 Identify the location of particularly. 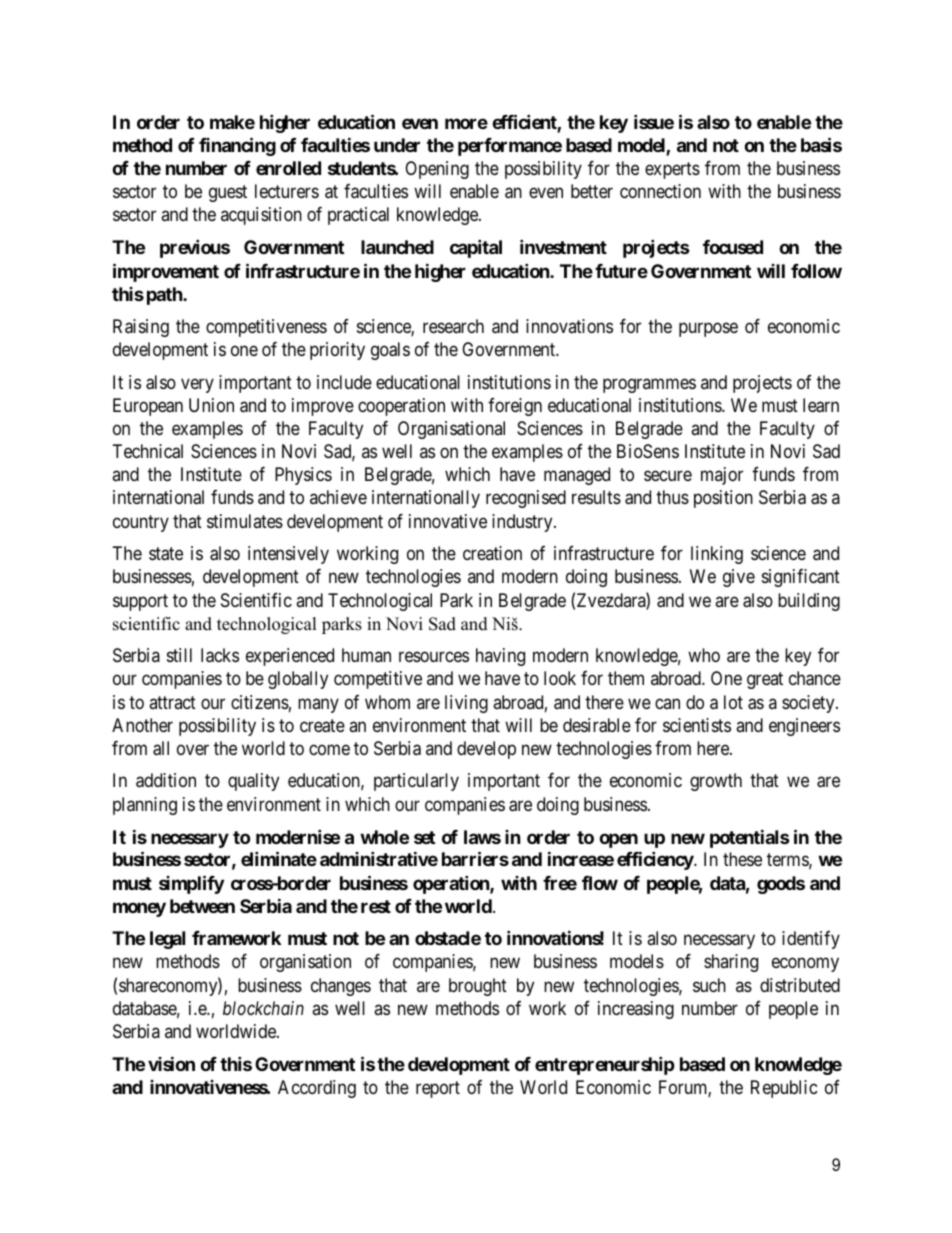
(416, 782).
